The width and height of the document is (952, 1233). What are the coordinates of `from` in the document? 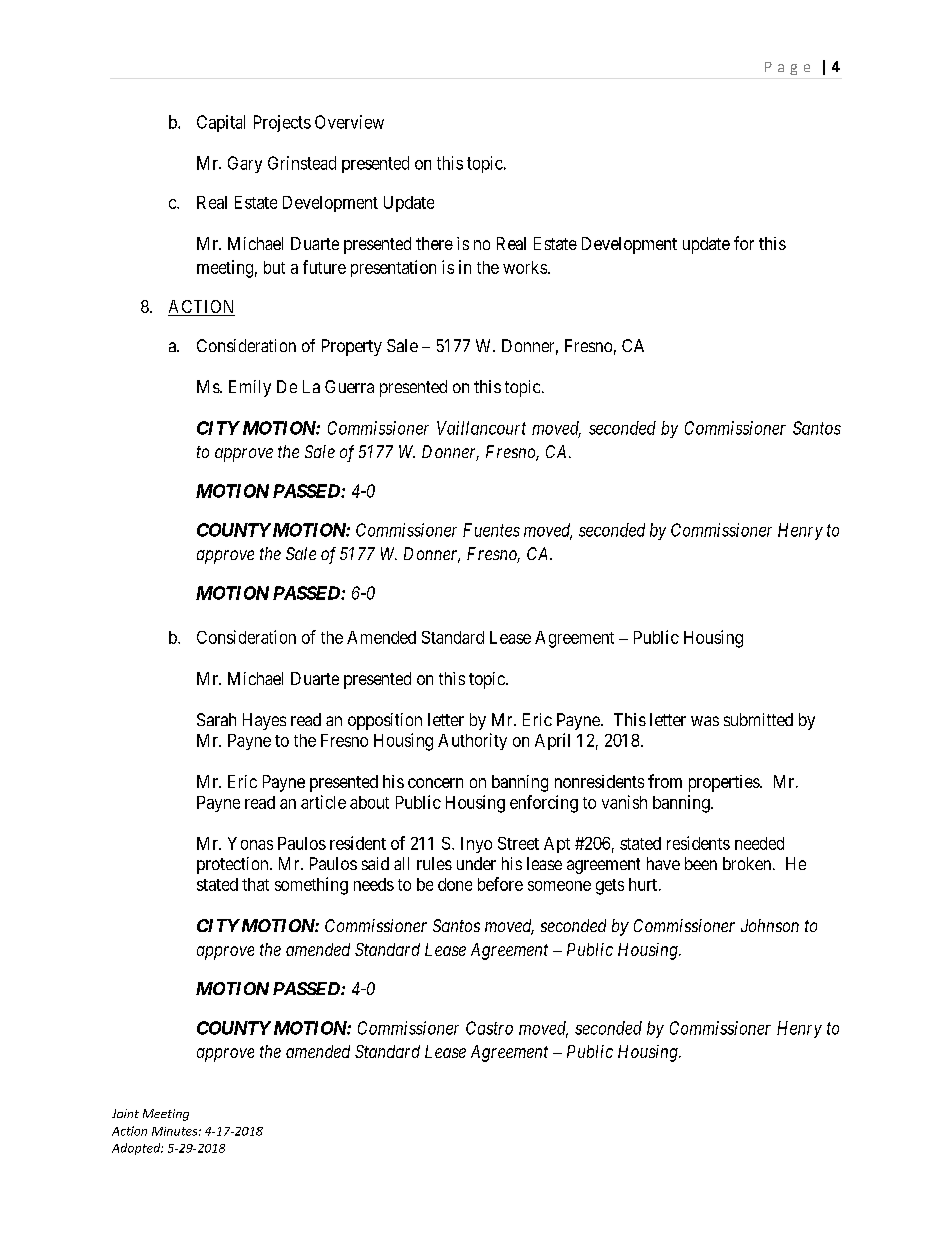 It's located at (665, 781).
